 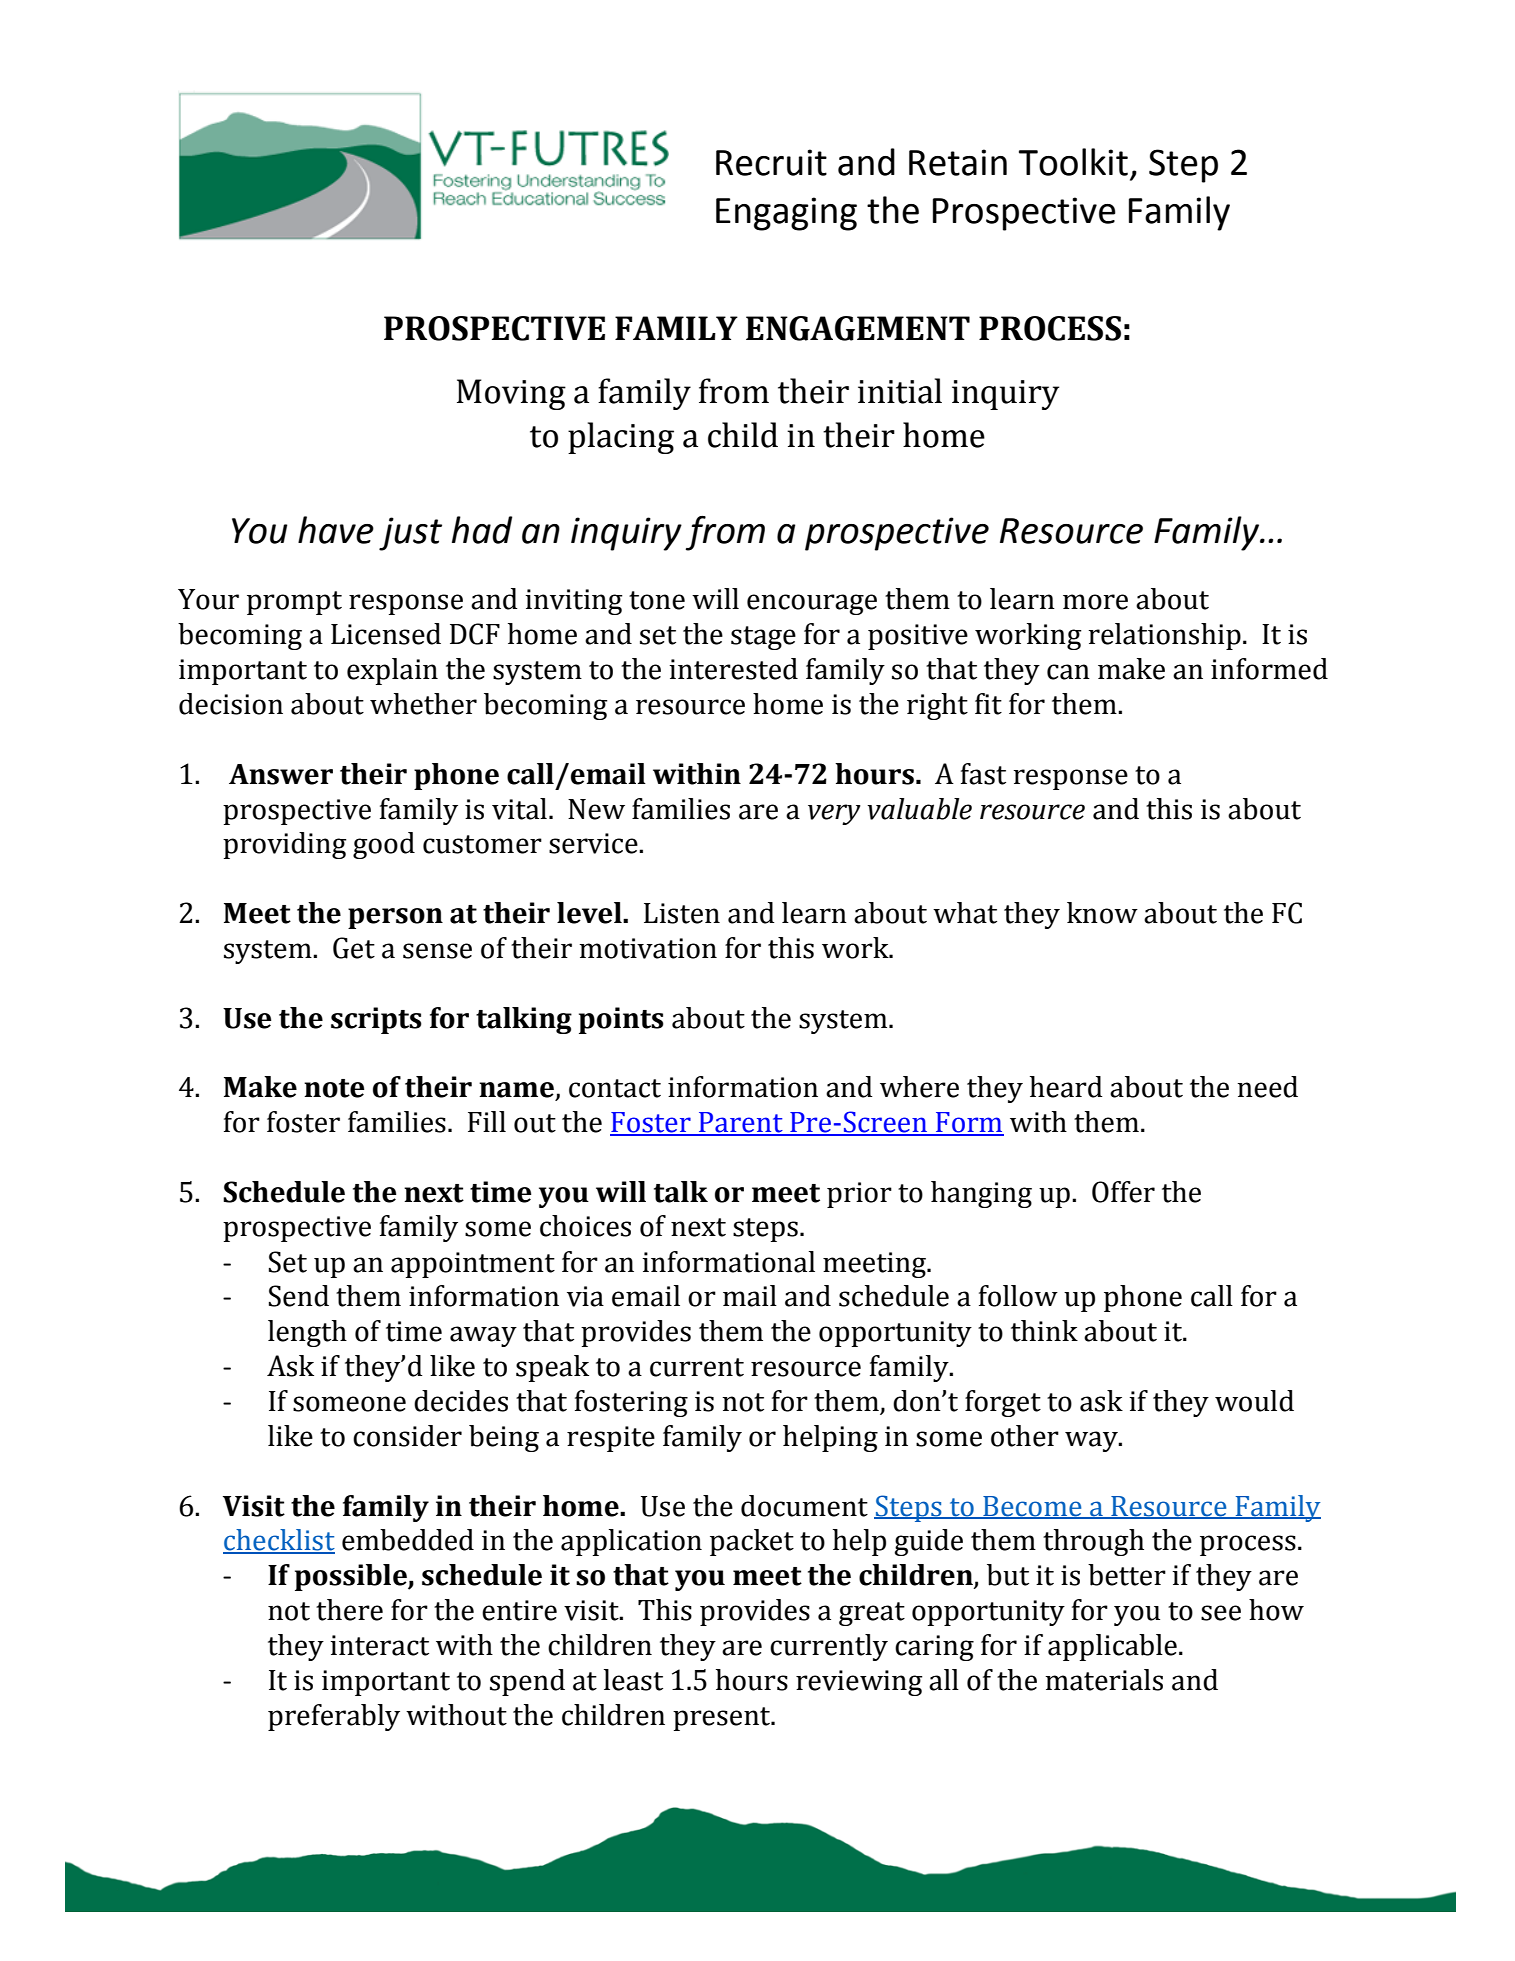 What do you see at coordinates (682, 913) in the document?
I see `Listen` at bounding box center [682, 913].
